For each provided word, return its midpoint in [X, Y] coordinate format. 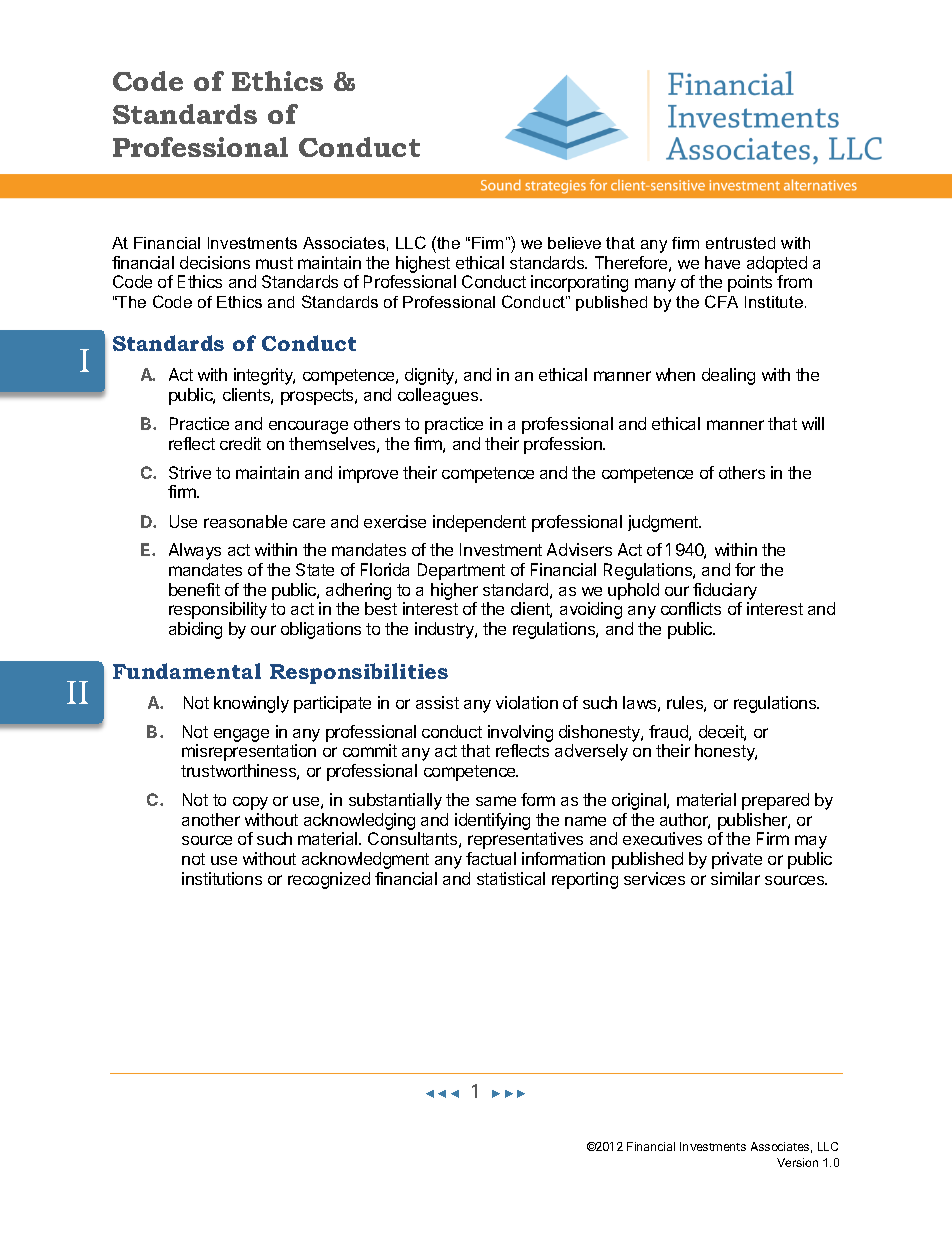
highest [423, 264]
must [274, 263]
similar [735, 878]
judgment [664, 523]
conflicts [691, 608]
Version [797, 1162]
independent [479, 523]
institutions [222, 878]
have [722, 262]
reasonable [245, 521]
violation [527, 702]
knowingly [251, 704]
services [654, 878]
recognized [329, 880]
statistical [511, 878]
